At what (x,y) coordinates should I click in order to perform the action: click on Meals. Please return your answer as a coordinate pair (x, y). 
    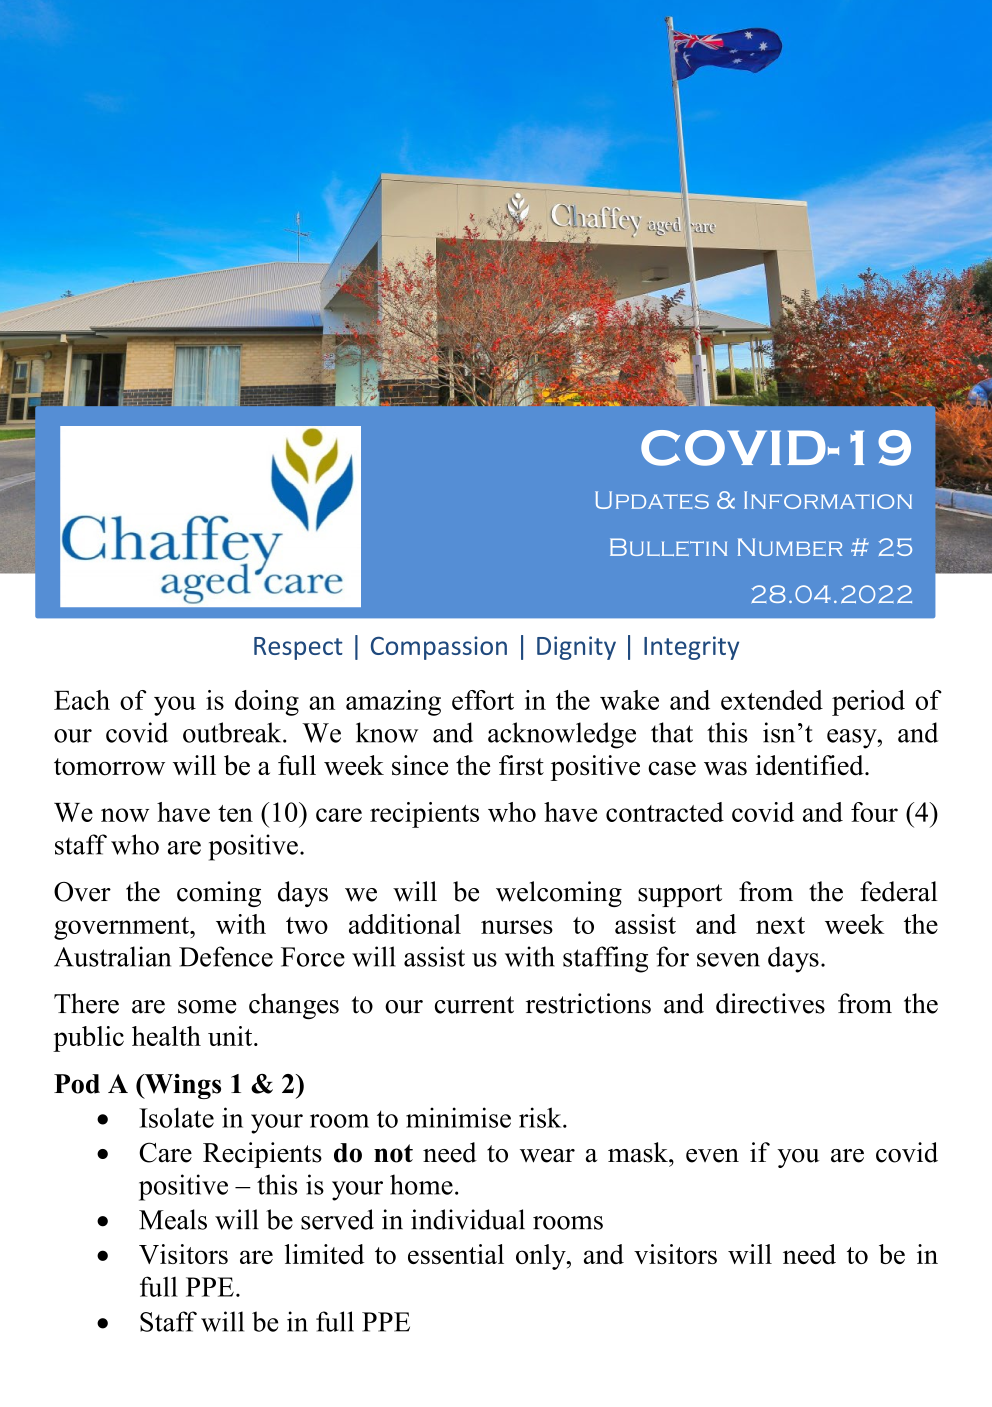
    Looking at the image, I should click on (173, 1219).
